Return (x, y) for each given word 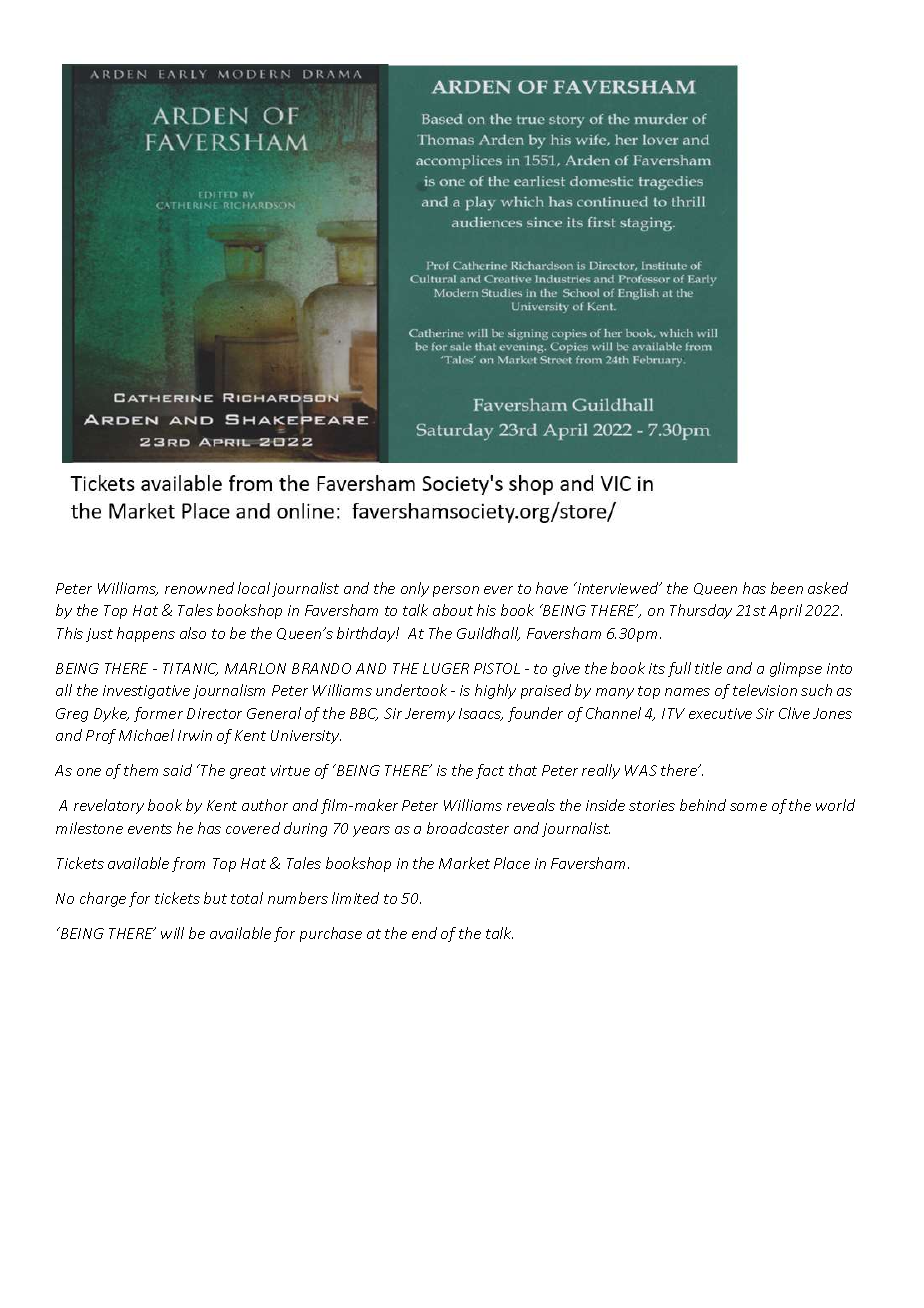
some (748, 807)
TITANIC (190, 669)
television (765, 690)
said (177, 770)
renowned (199, 588)
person (456, 591)
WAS (641, 770)
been (787, 588)
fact (490, 771)
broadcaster (468, 828)
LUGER (446, 668)
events (150, 829)
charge (103, 899)
